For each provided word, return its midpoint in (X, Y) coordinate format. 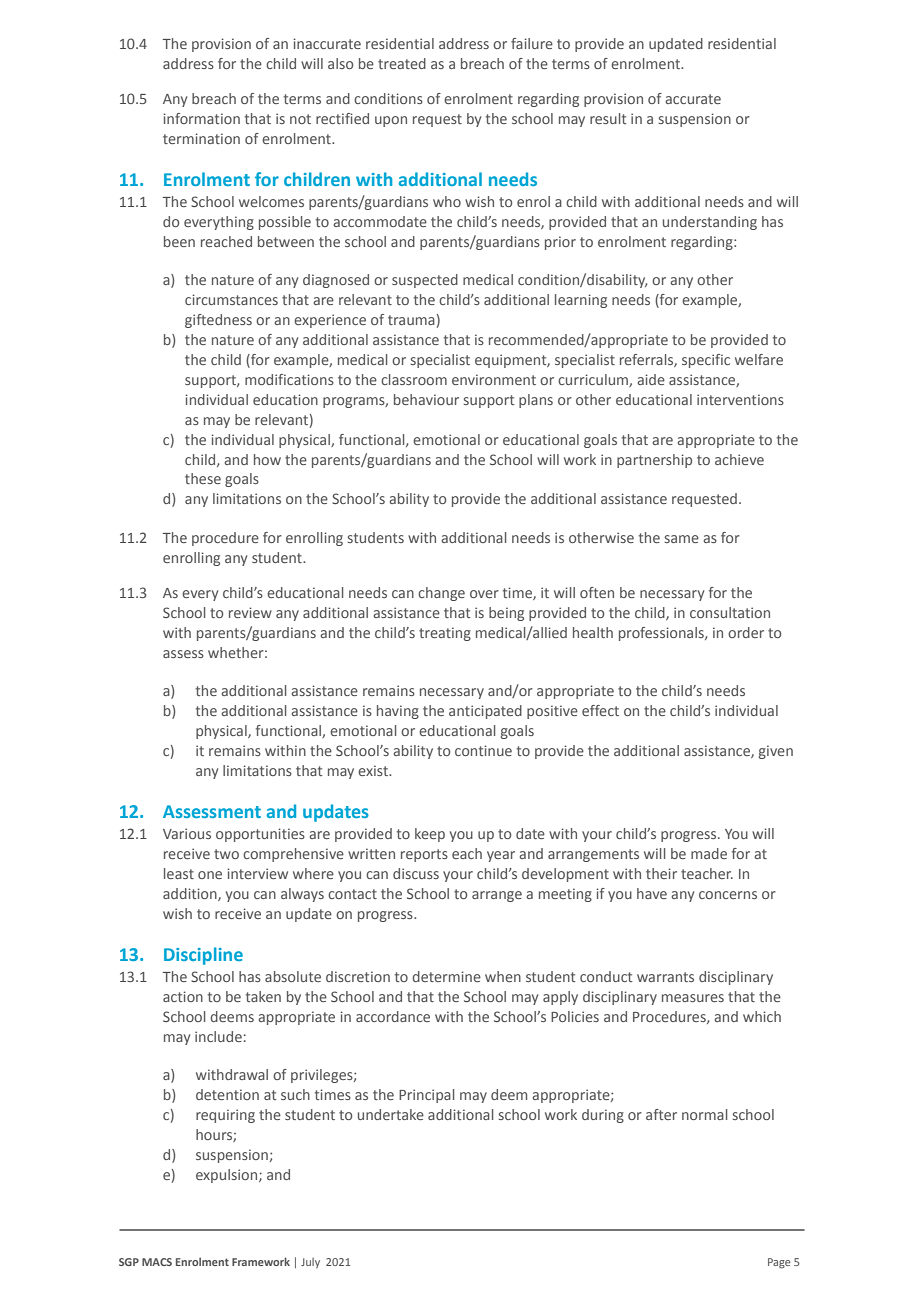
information (201, 118)
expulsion (228, 1176)
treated (402, 63)
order (746, 632)
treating (445, 634)
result (608, 118)
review (250, 612)
